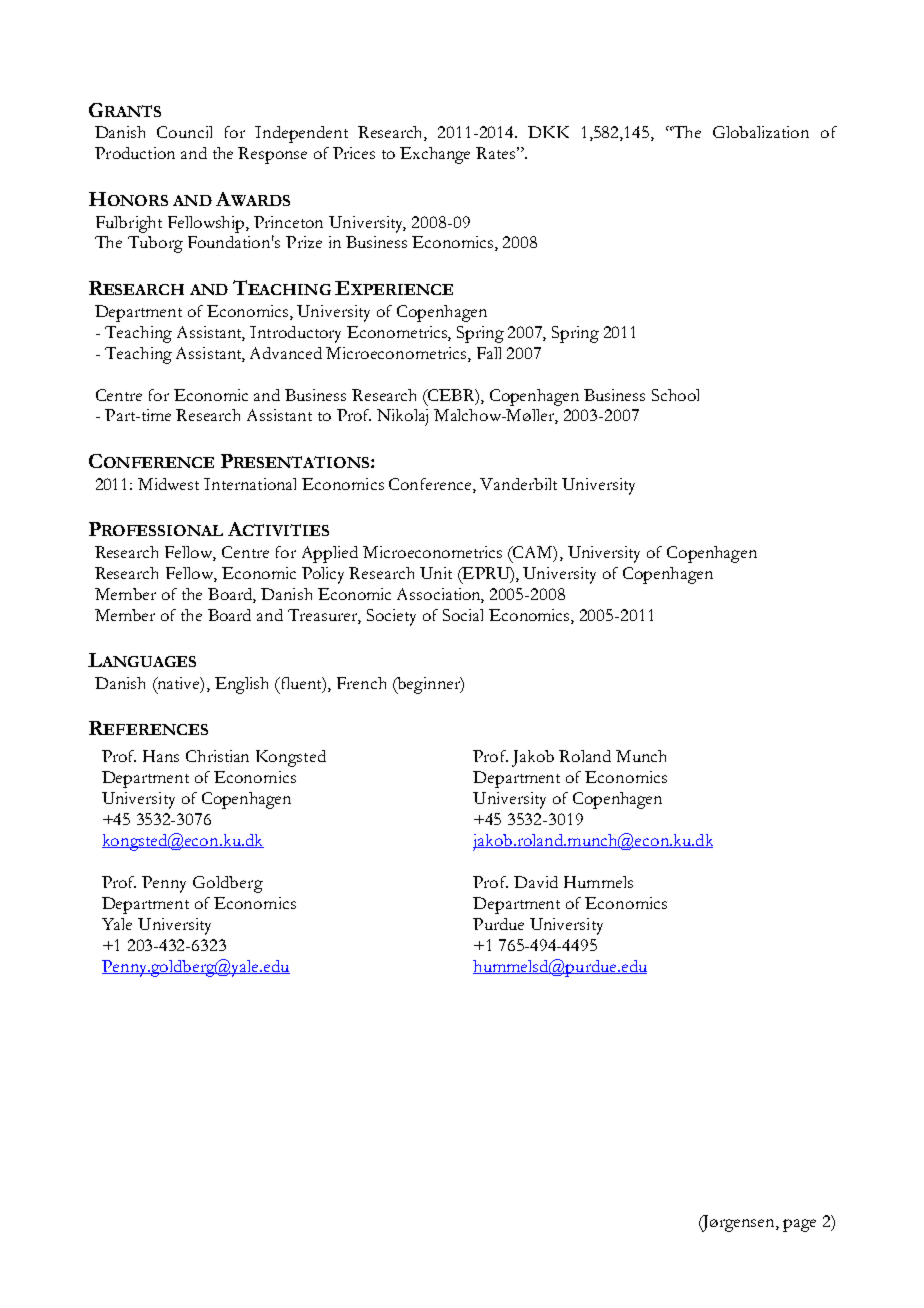  What do you see at coordinates (463, 615) in the screenshot?
I see `Social` at bounding box center [463, 615].
